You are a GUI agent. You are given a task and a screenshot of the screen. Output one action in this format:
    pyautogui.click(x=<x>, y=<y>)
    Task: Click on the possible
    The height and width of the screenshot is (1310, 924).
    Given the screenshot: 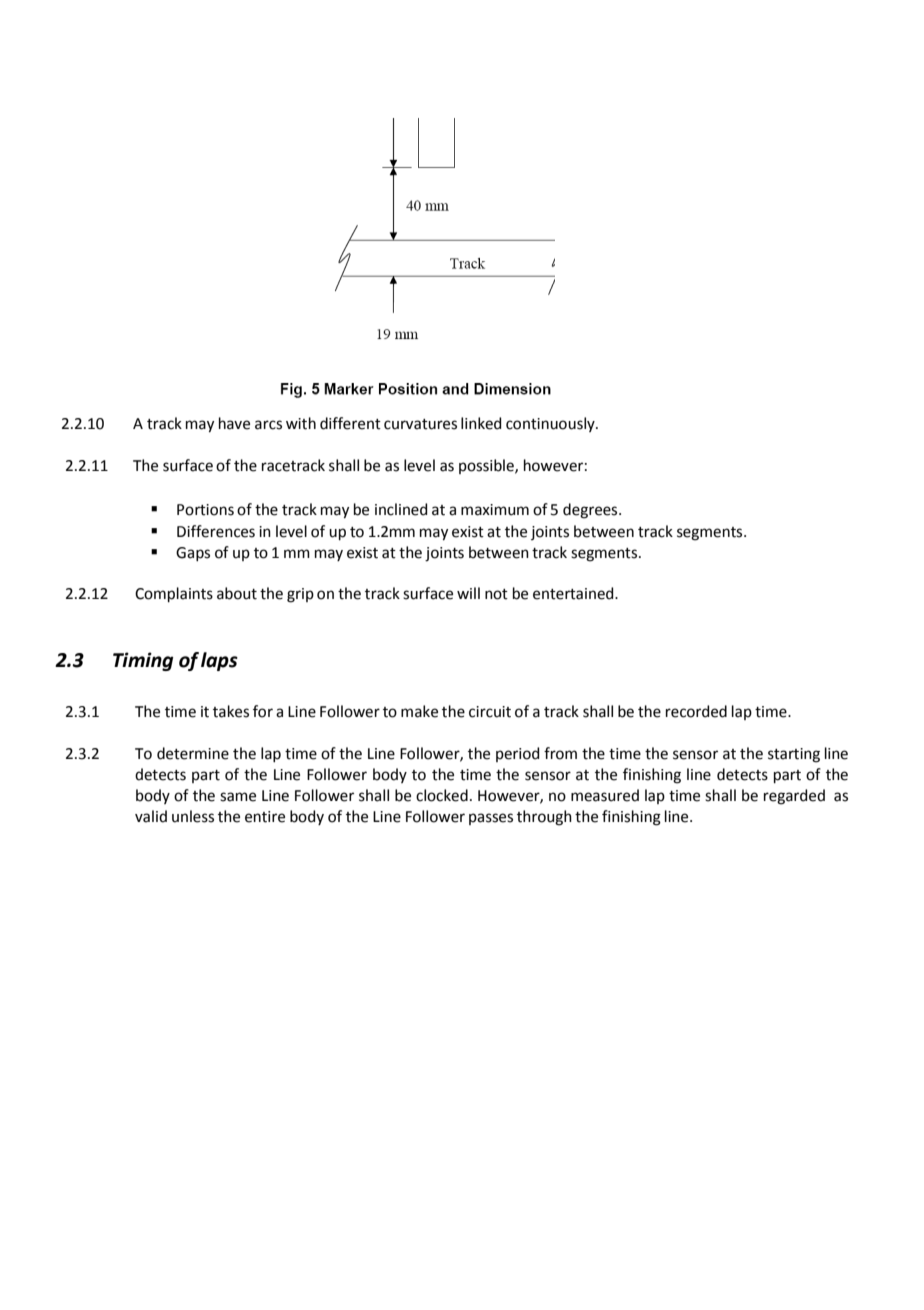 What is the action you would take?
    pyautogui.click(x=487, y=466)
